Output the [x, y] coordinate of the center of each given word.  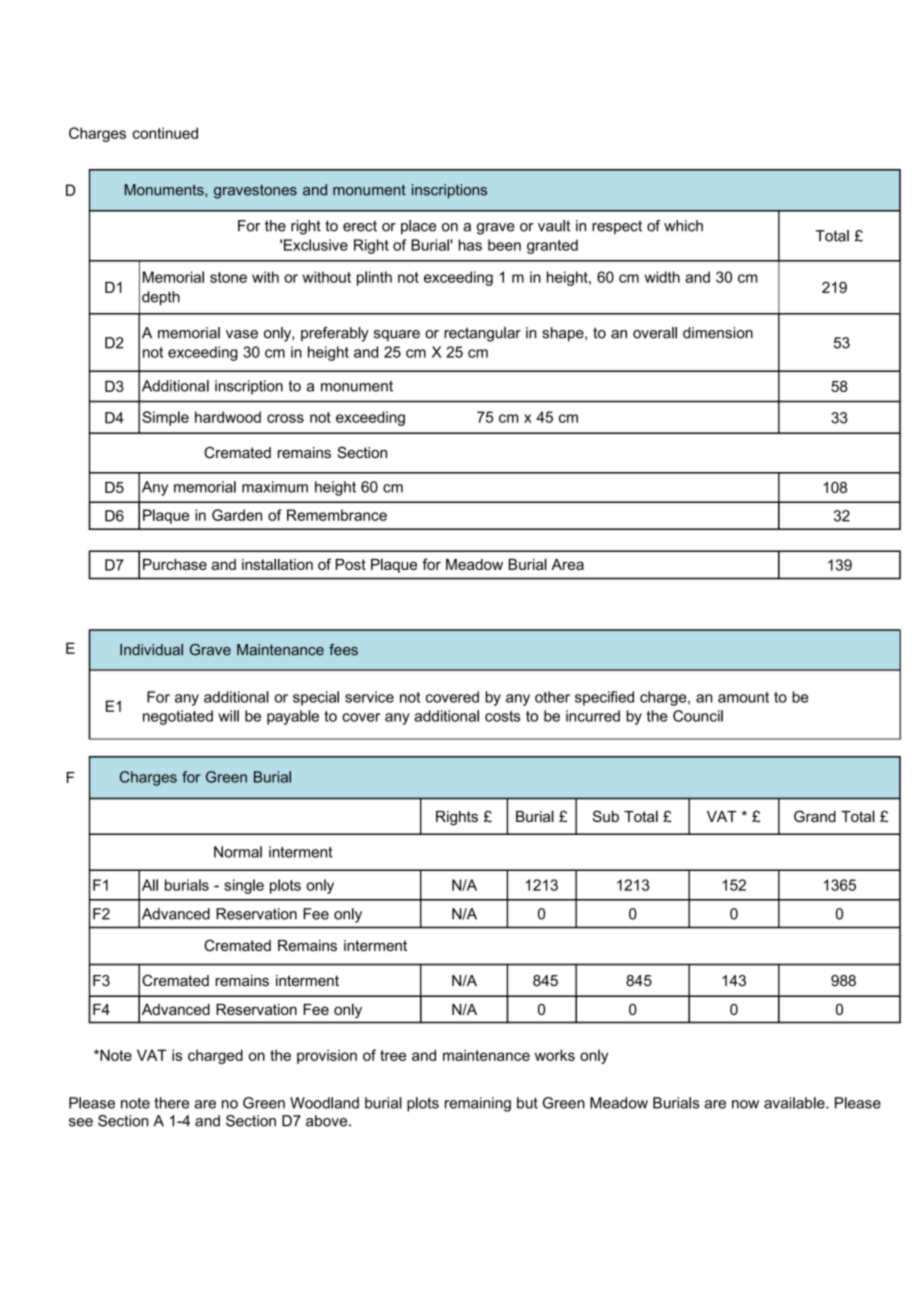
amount [743, 697]
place [418, 227]
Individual [151, 650]
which [683, 226]
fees [343, 650]
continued [165, 133]
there [171, 1103]
